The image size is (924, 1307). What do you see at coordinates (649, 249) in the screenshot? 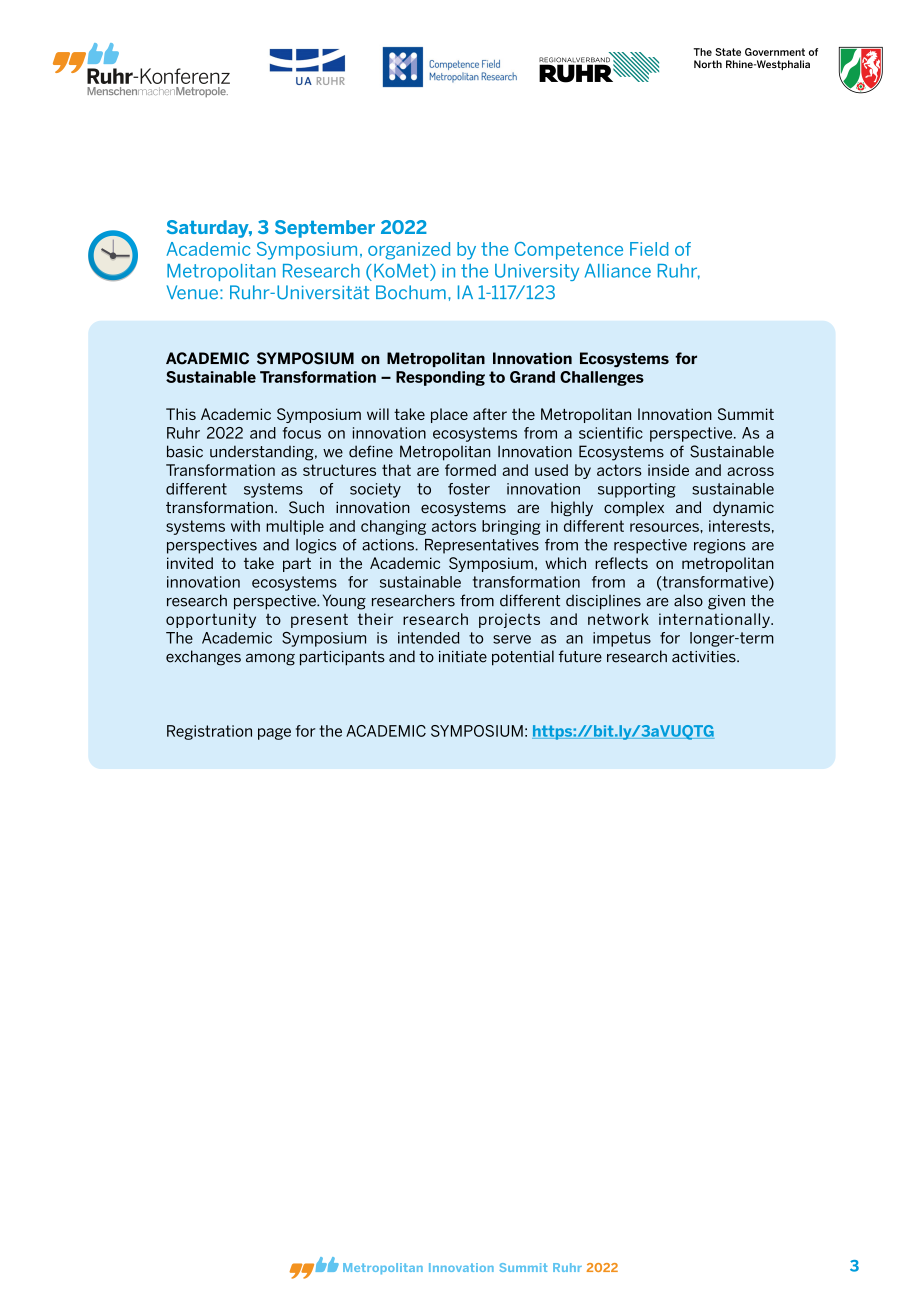
I see `Field` at bounding box center [649, 249].
